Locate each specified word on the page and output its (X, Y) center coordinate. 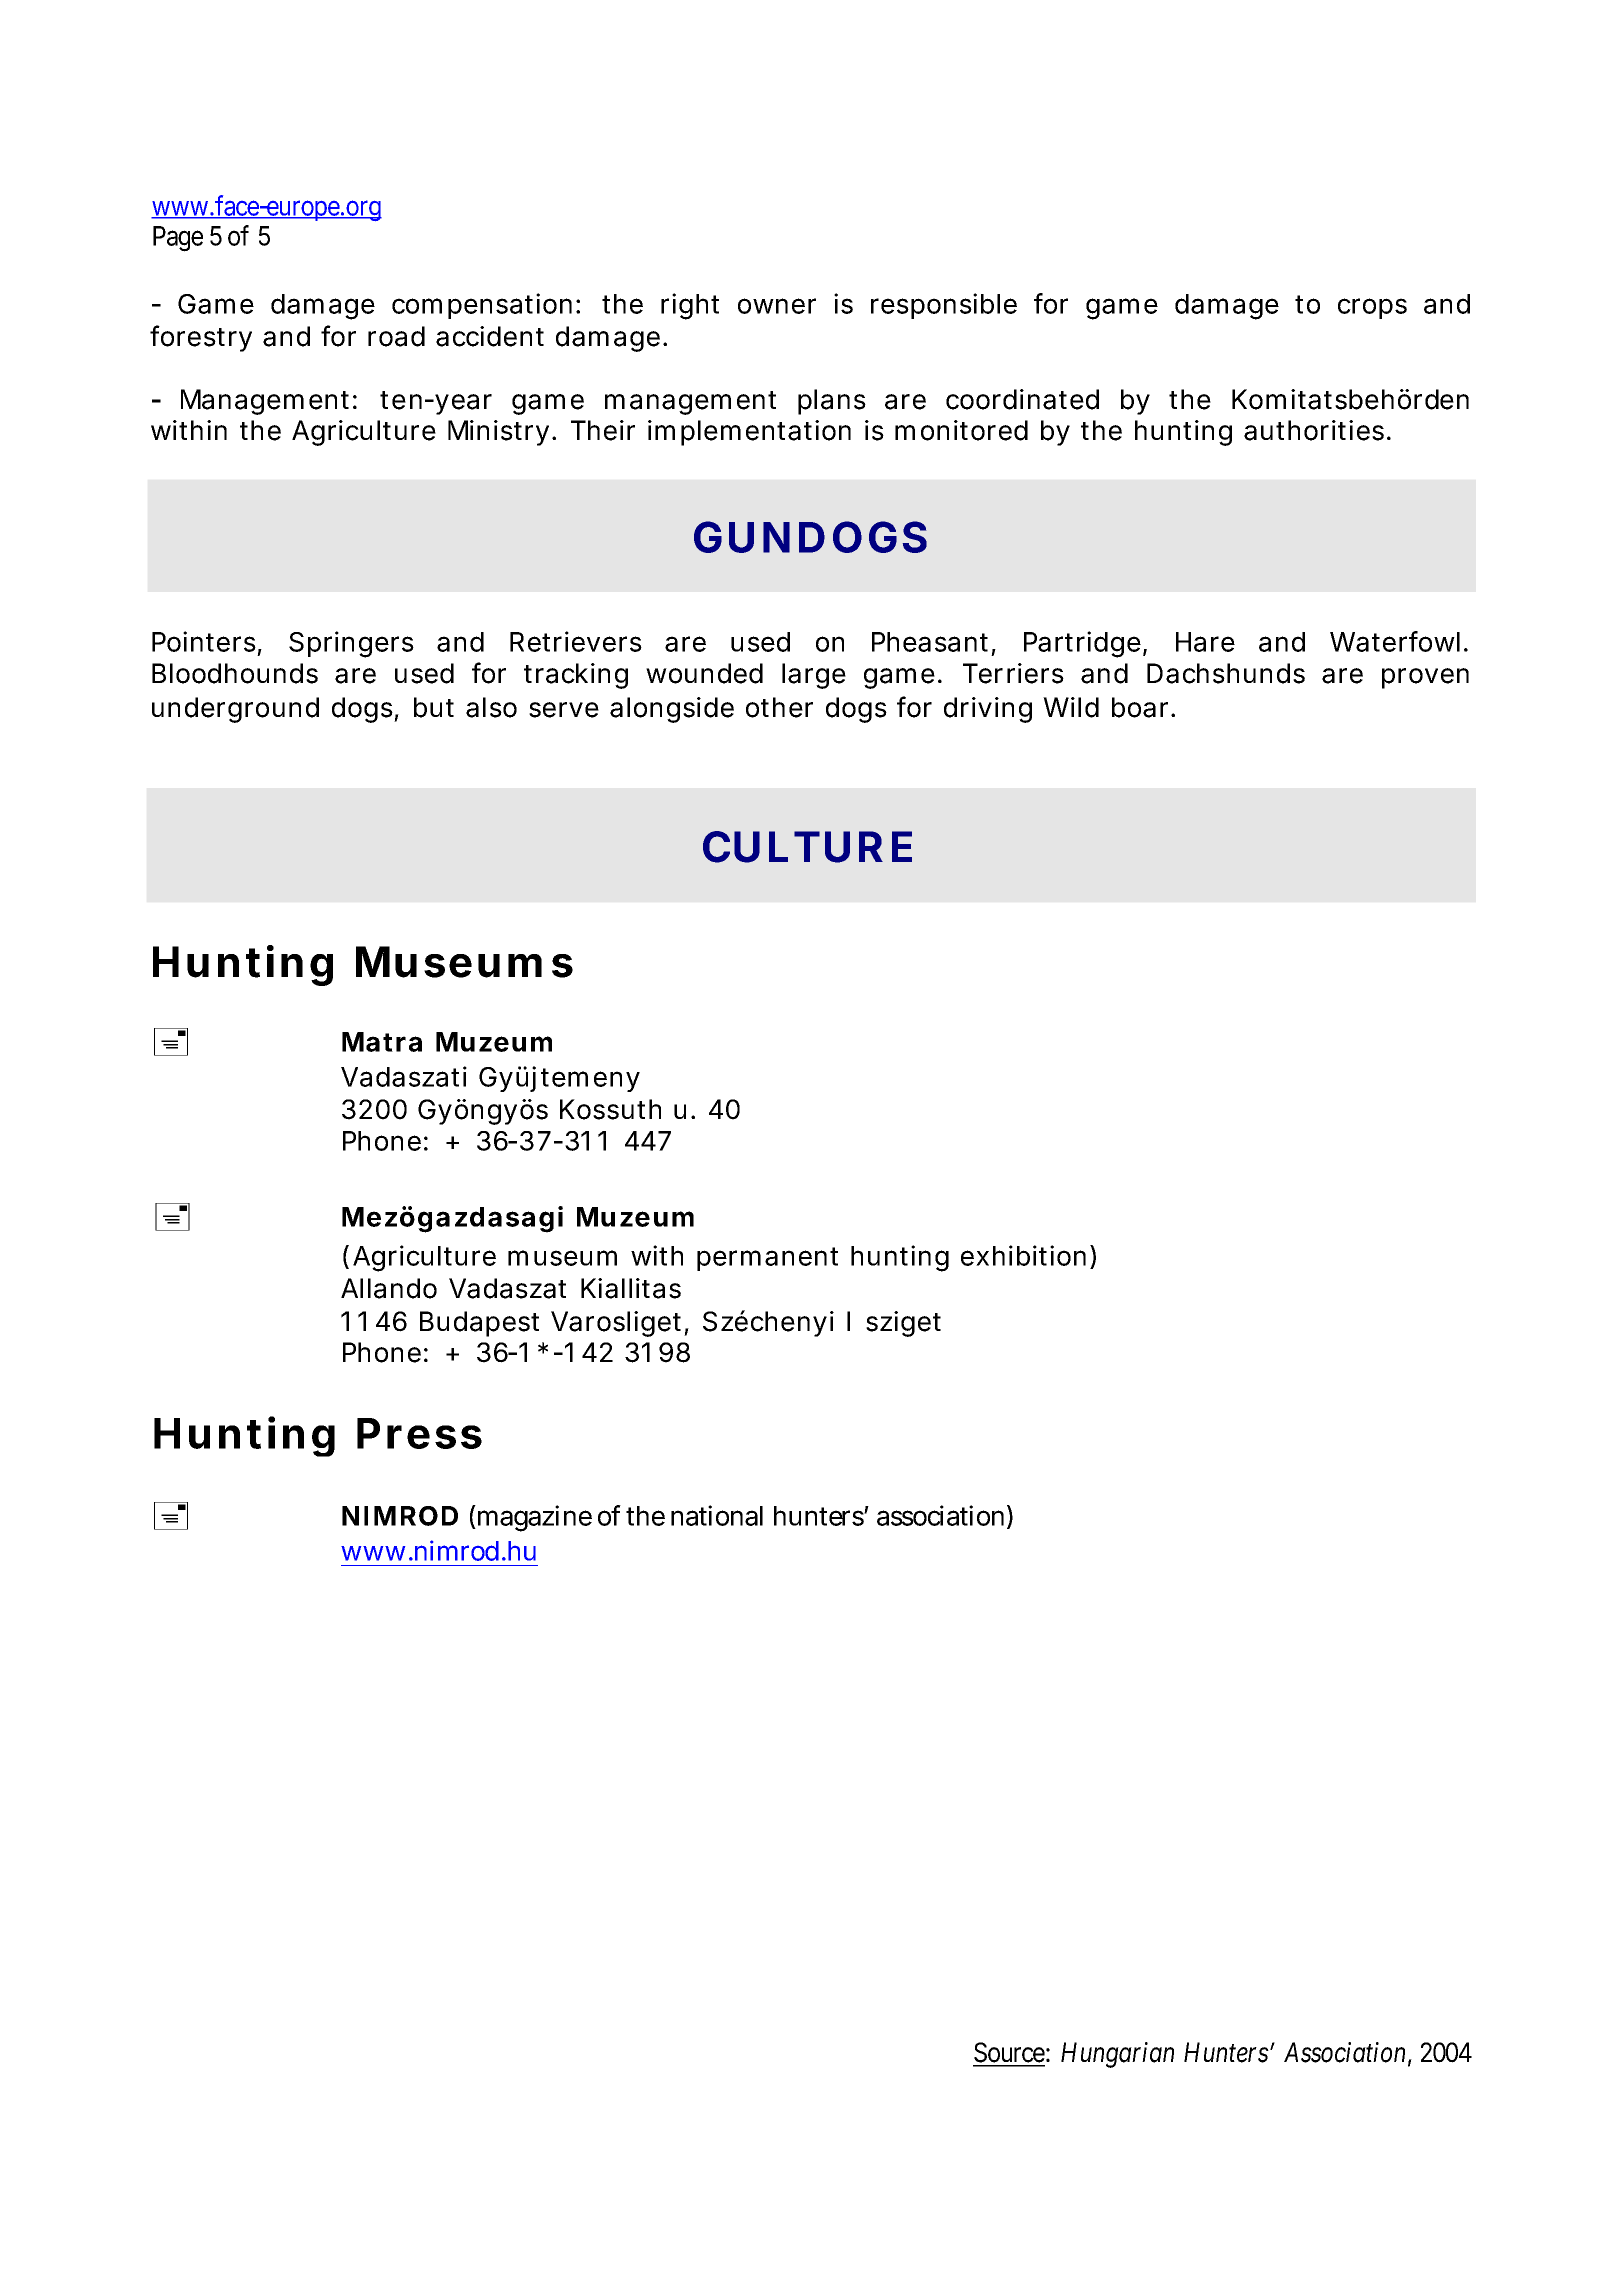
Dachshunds (1226, 673)
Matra (382, 1042)
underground (235, 710)
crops (1372, 308)
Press (419, 1433)
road (396, 336)
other (779, 707)
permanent (767, 1259)
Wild (1071, 707)
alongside (672, 710)
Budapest (479, 1324)
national (717, 1515)
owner (777, 306)
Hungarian (1117, 2055)
